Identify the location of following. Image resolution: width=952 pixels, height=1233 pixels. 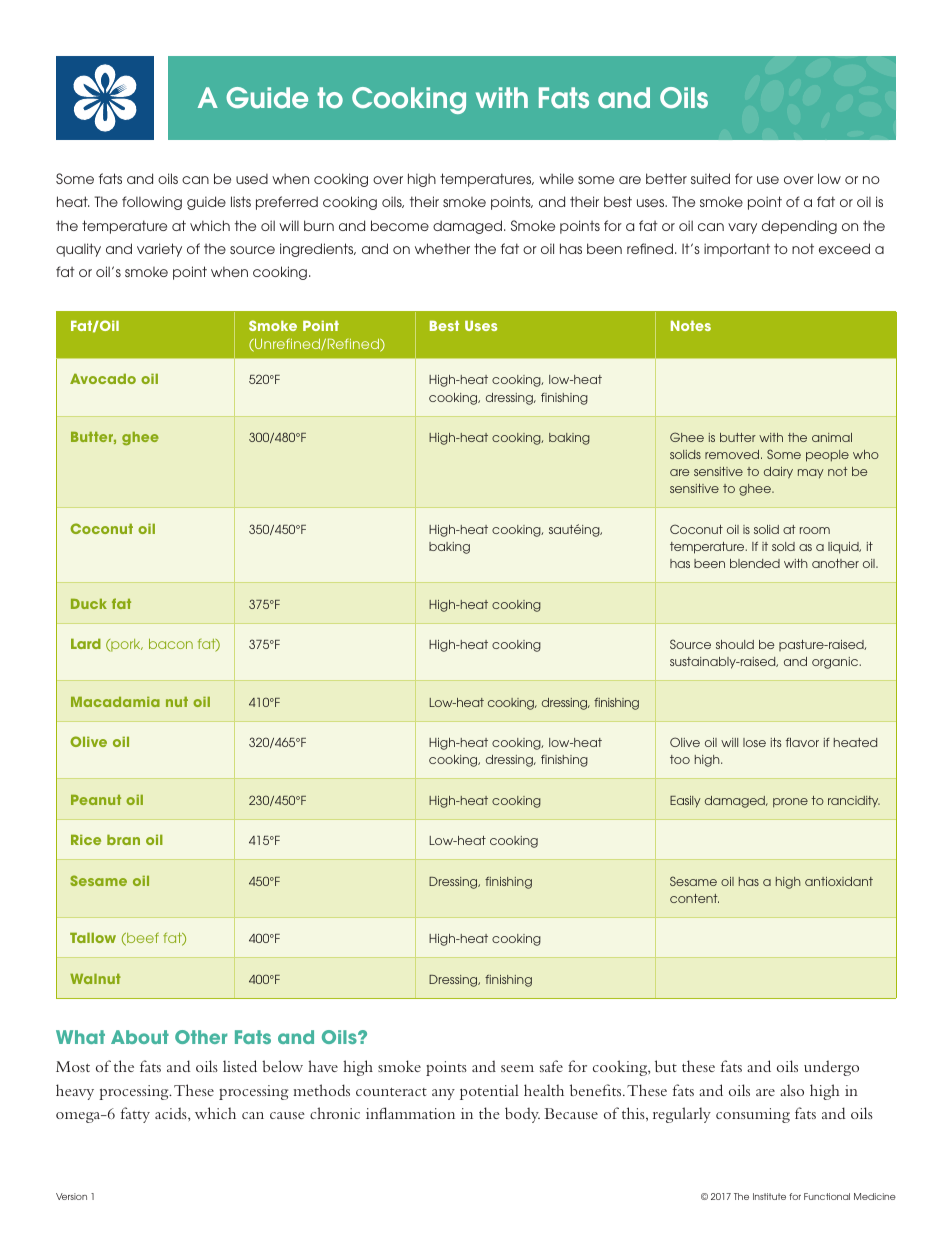
(152, 203).
